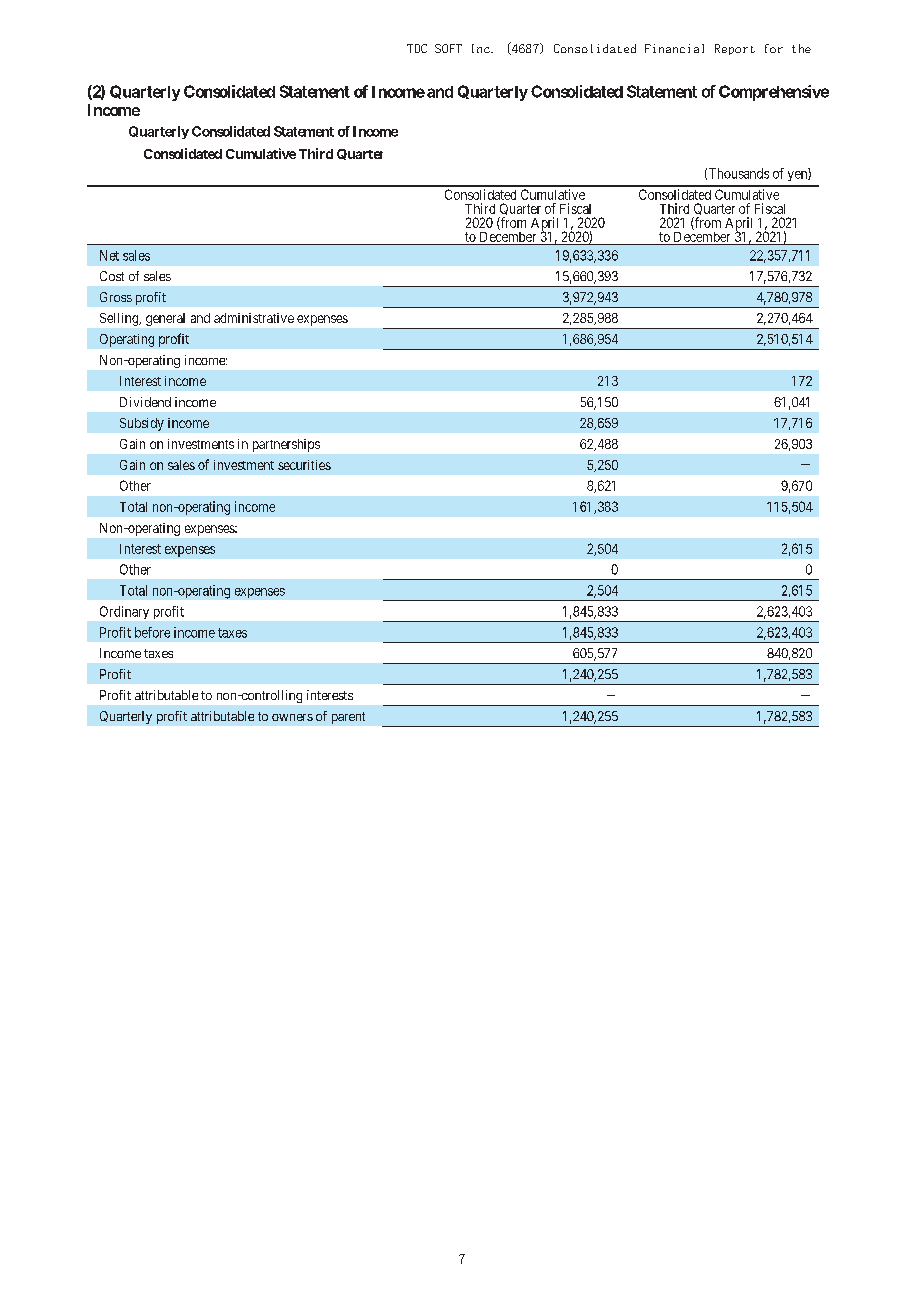 This screenshot has height=1308, width=924. What do you see at coordinates (304, 465) in the screenshot?
I see `securities` at bounding box center [304, 465].
